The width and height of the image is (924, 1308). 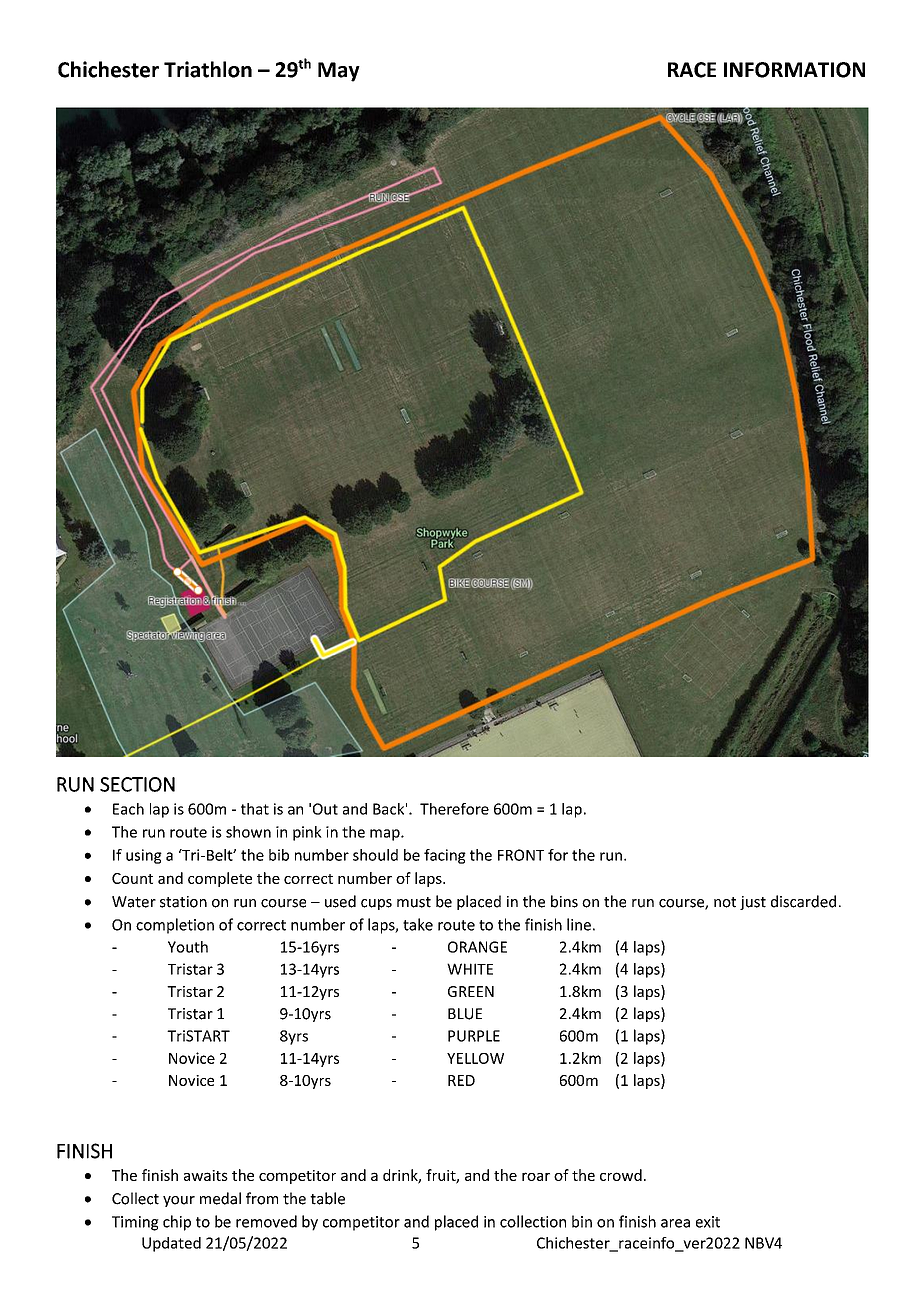 What do you see at coordinates (208, 69) in the image?
I see `Triathlon` at bounding box center [208, 69].
